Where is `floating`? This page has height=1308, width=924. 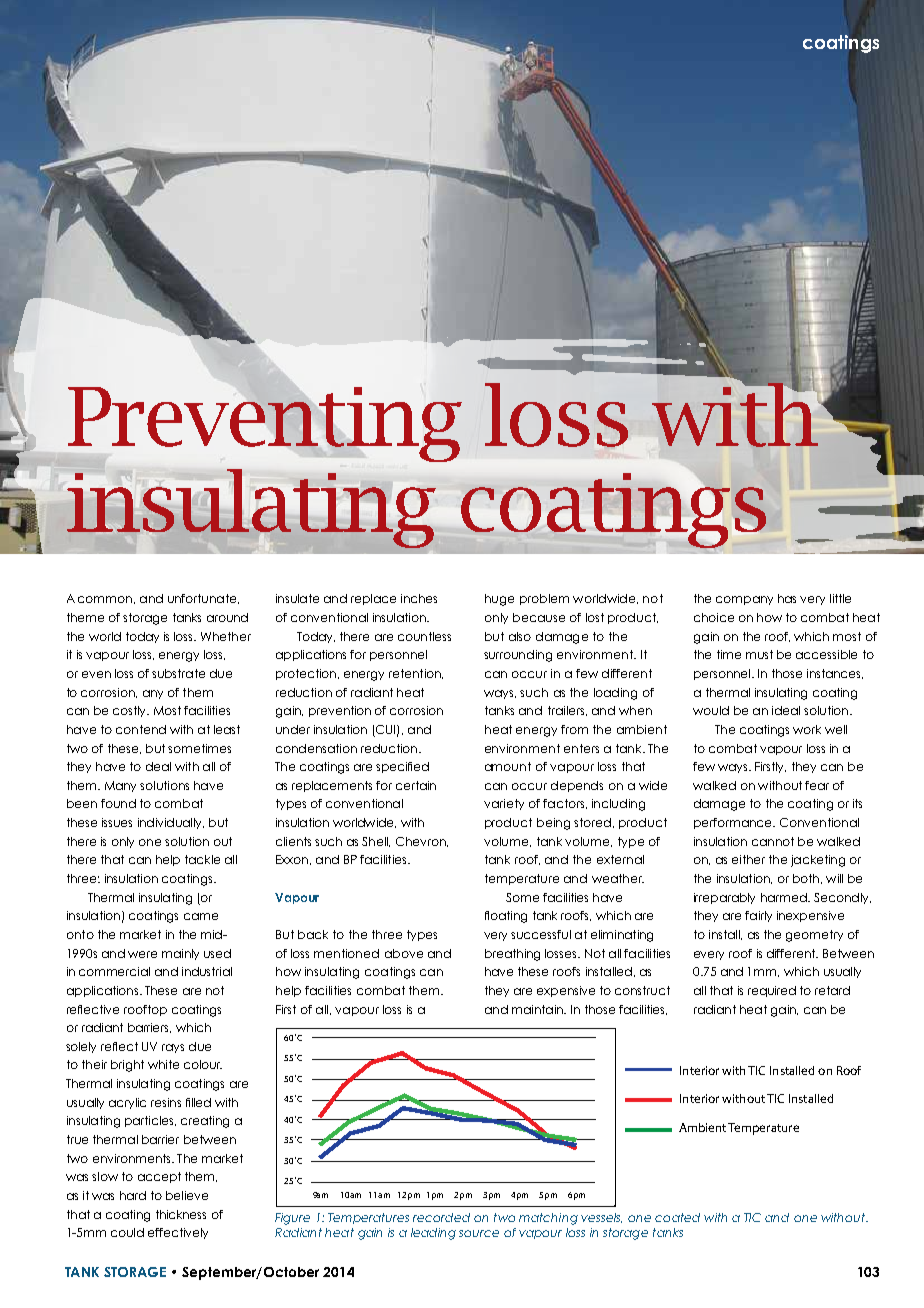 floating is located at coordinates (506, 917).
